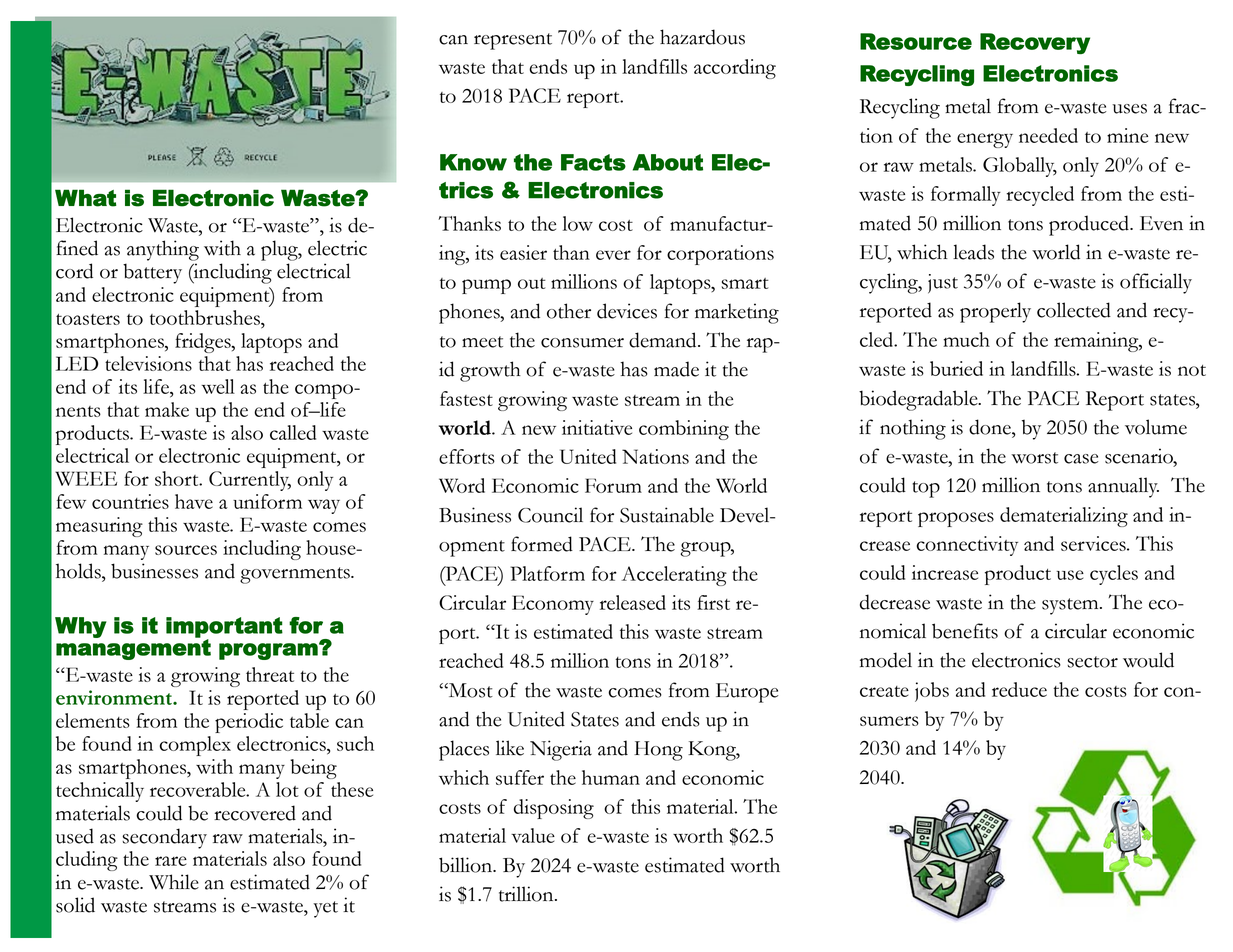 Image resolution: width=1233 pixels, height=952 pixels. What do you see at coordinates (702, 37) in the screenshot?
I see `hazardous` at bounding box center [702, 37].
